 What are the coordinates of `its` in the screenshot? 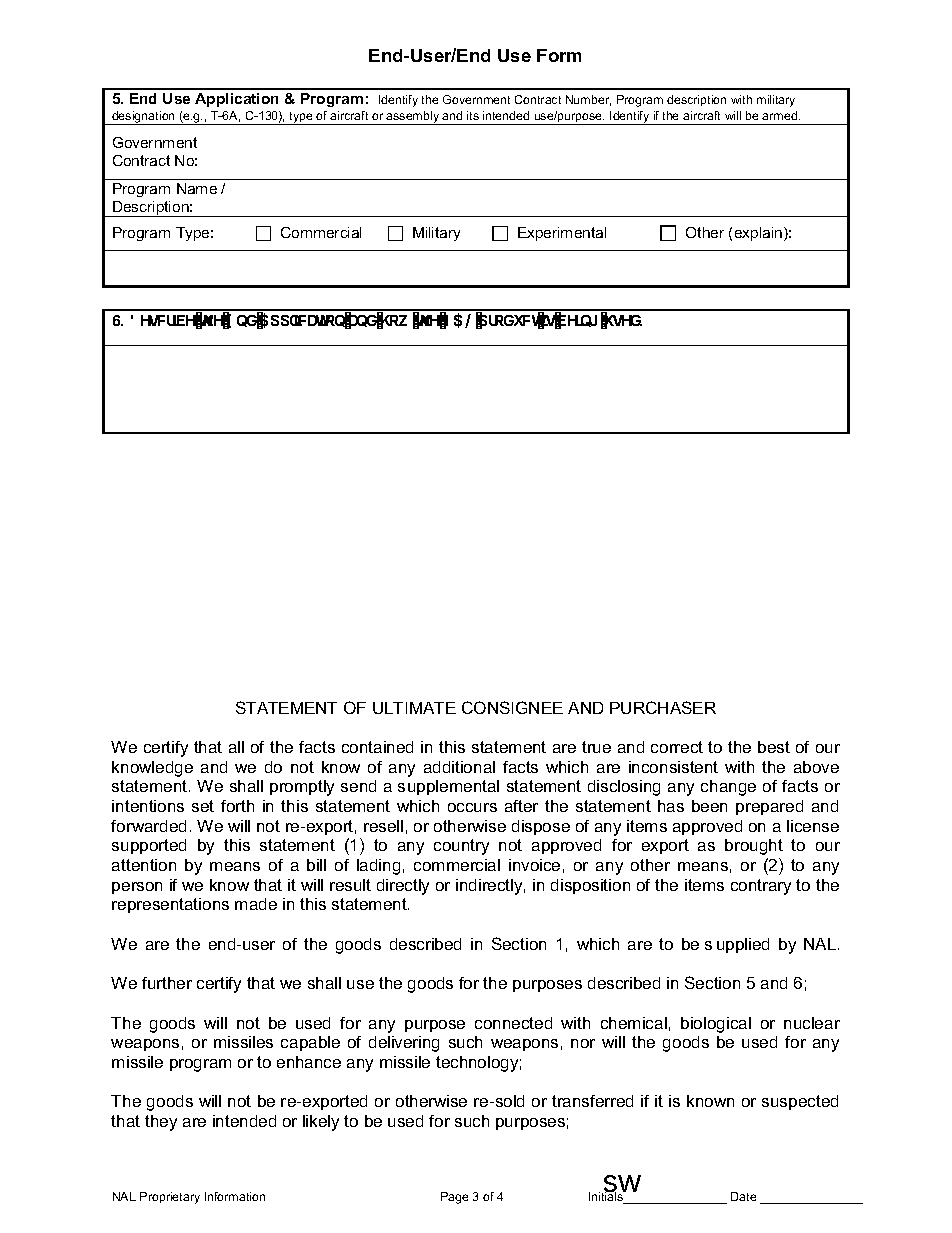 It's located at (473, 115).
